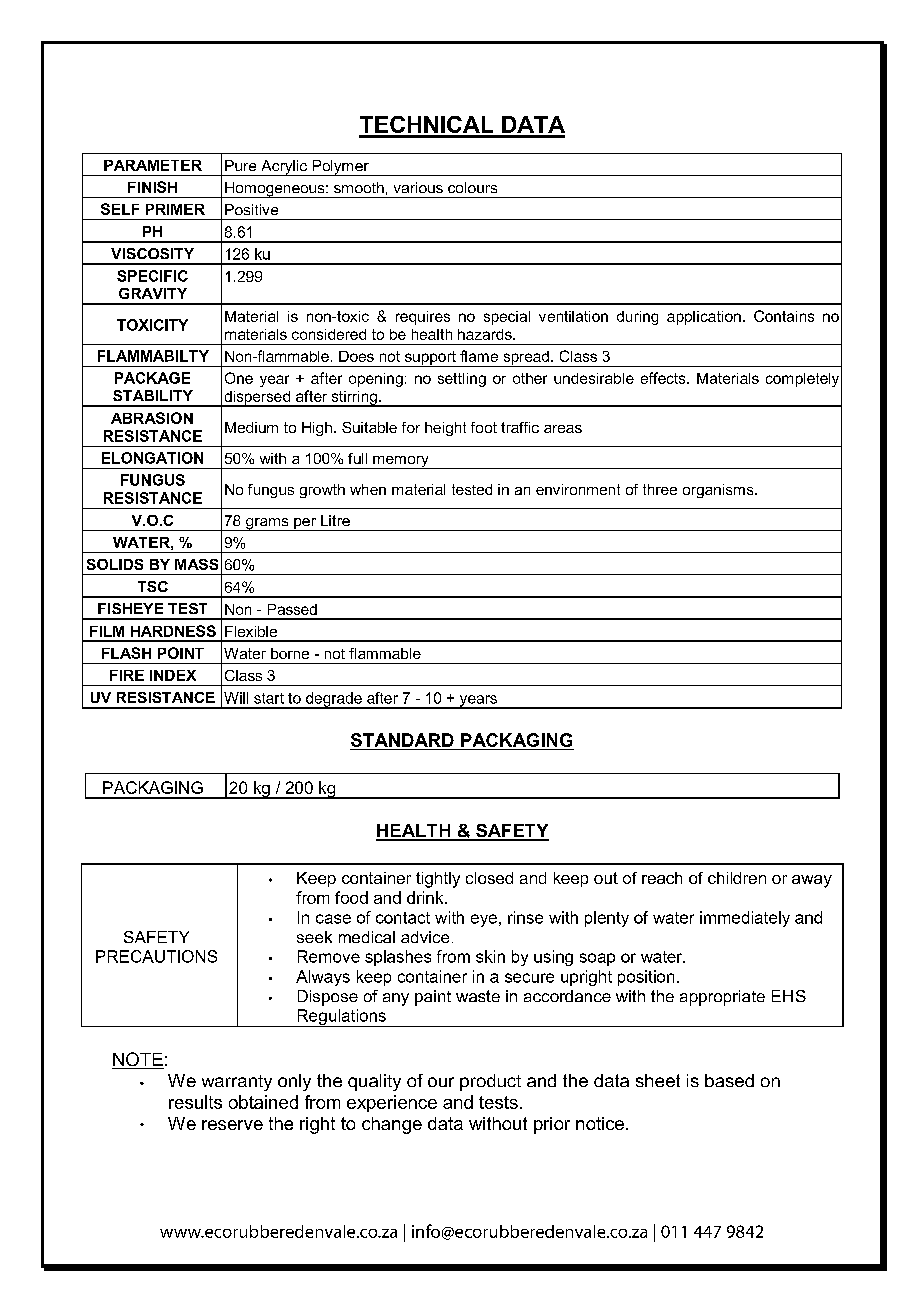  Describe the element at coordinates (664, 378) in the document. I see `effects` at that location.
